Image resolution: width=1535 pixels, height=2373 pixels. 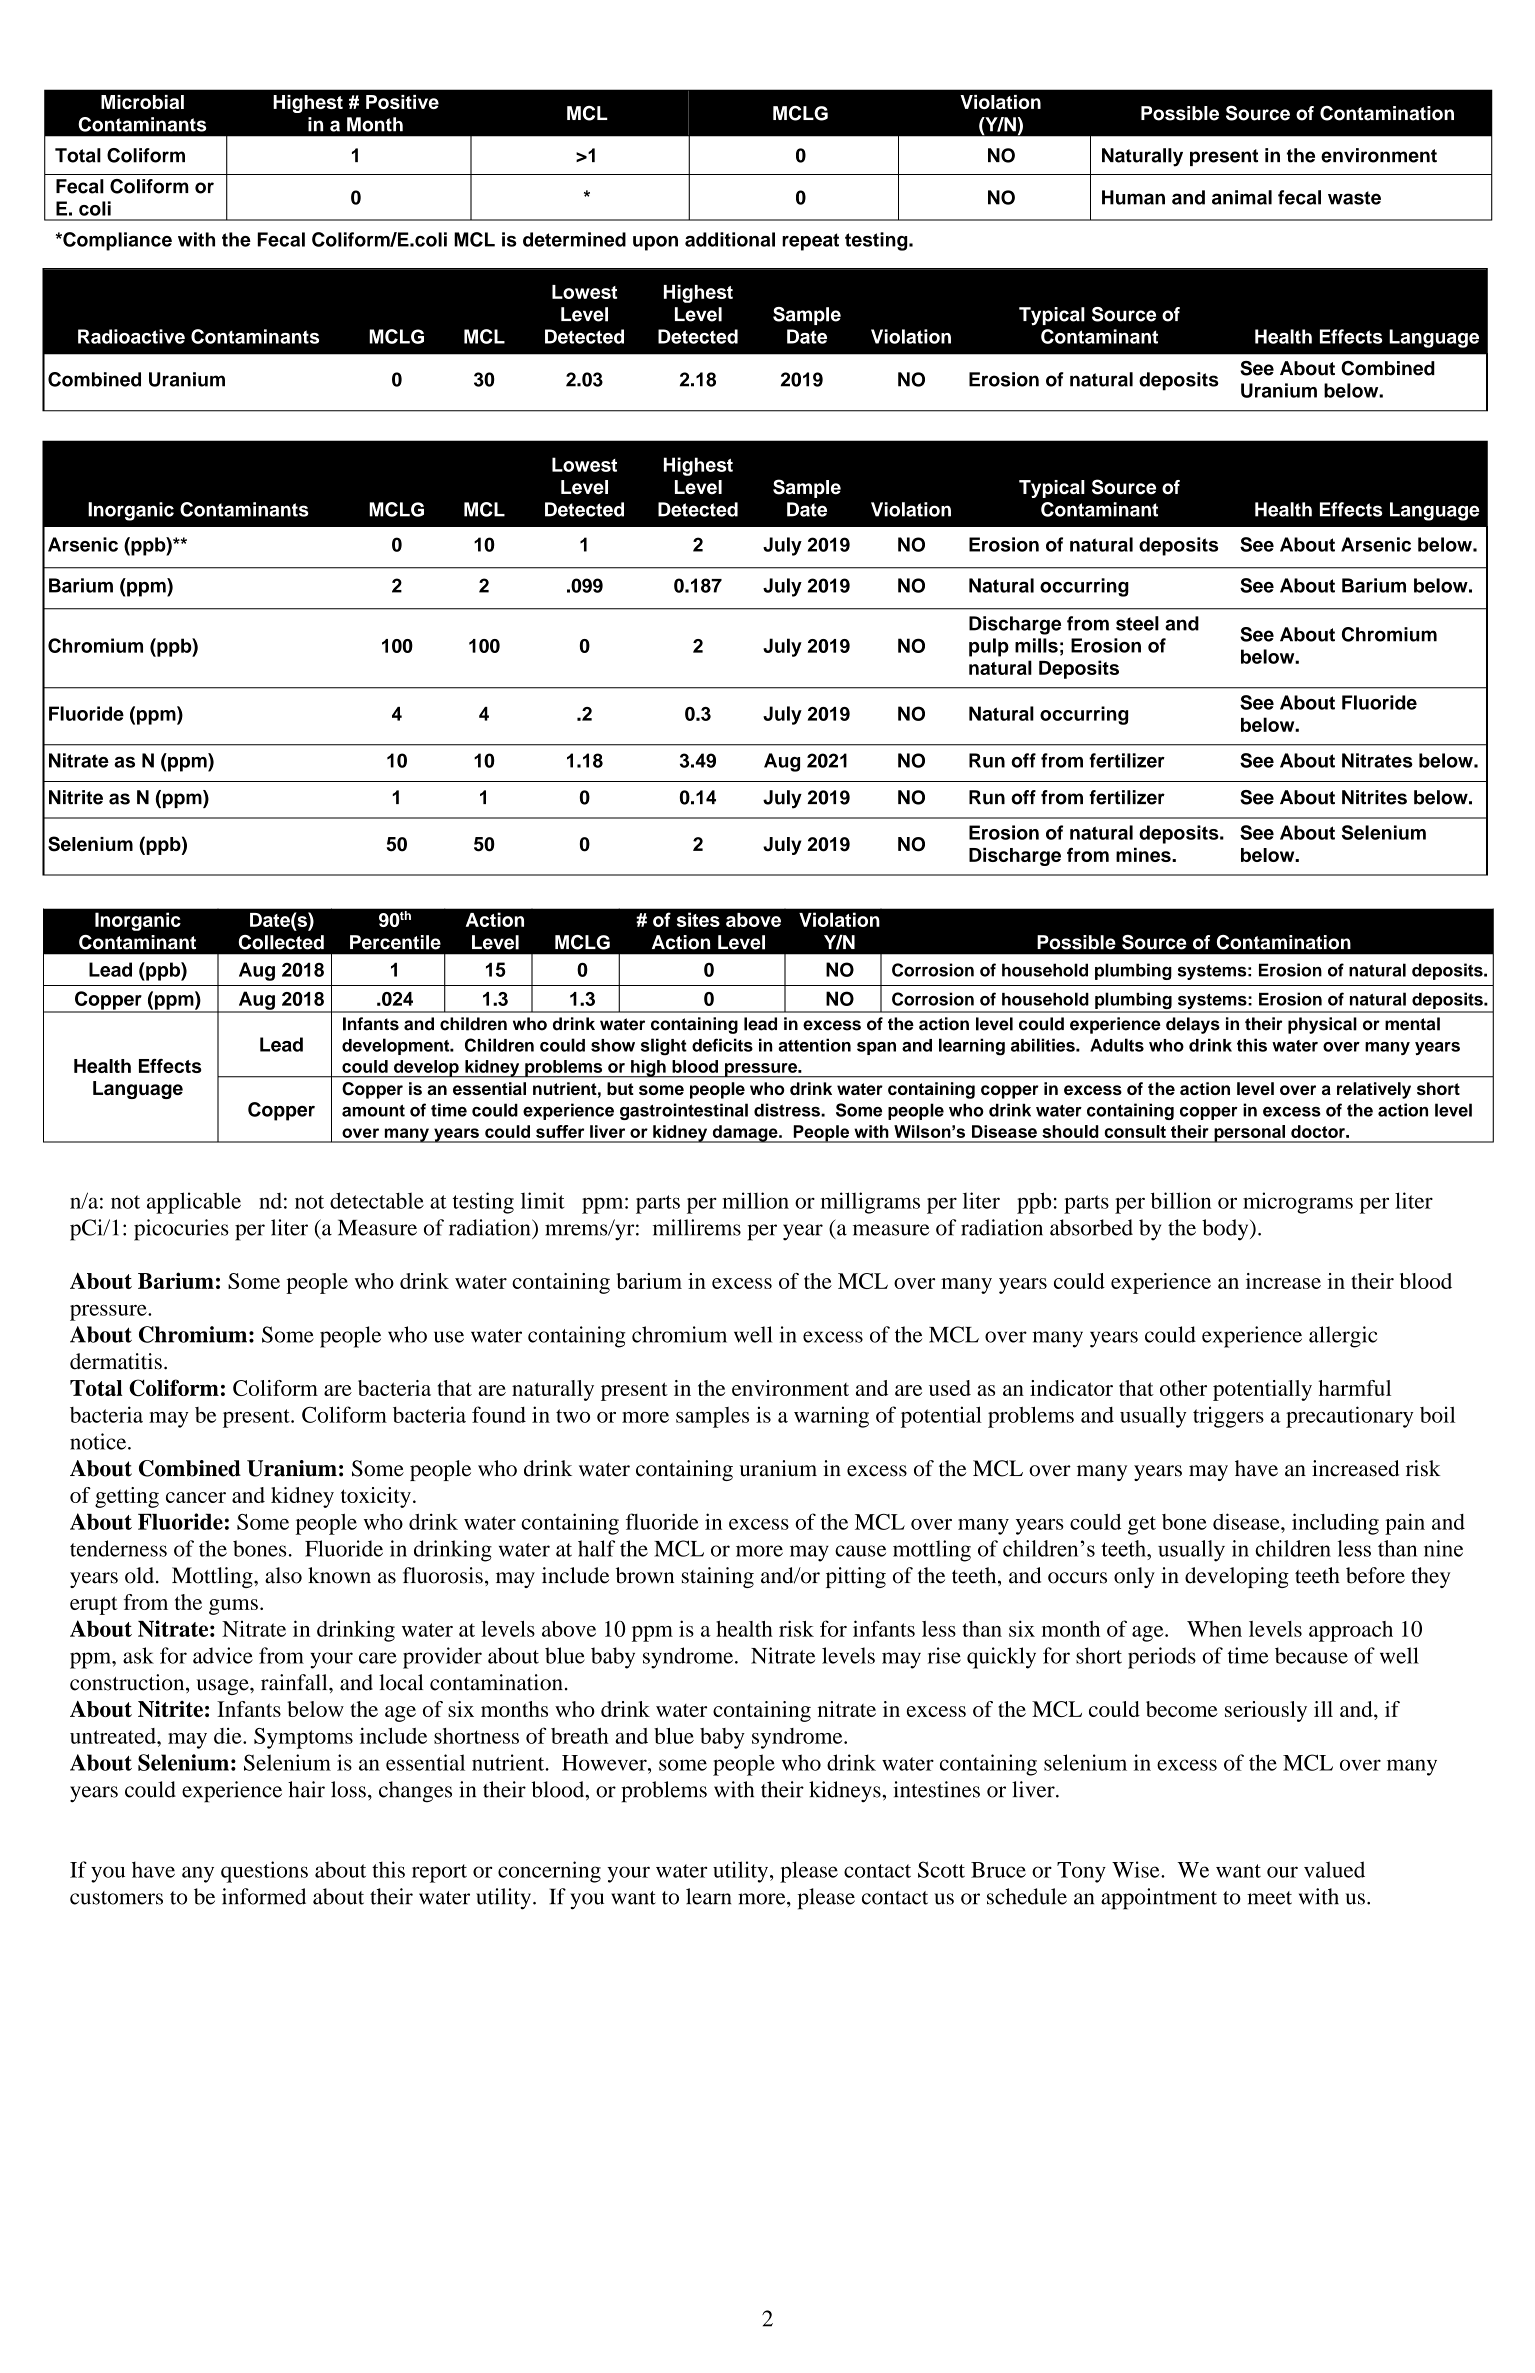 I want to click on Scott, so click(x=941, y=1869).
